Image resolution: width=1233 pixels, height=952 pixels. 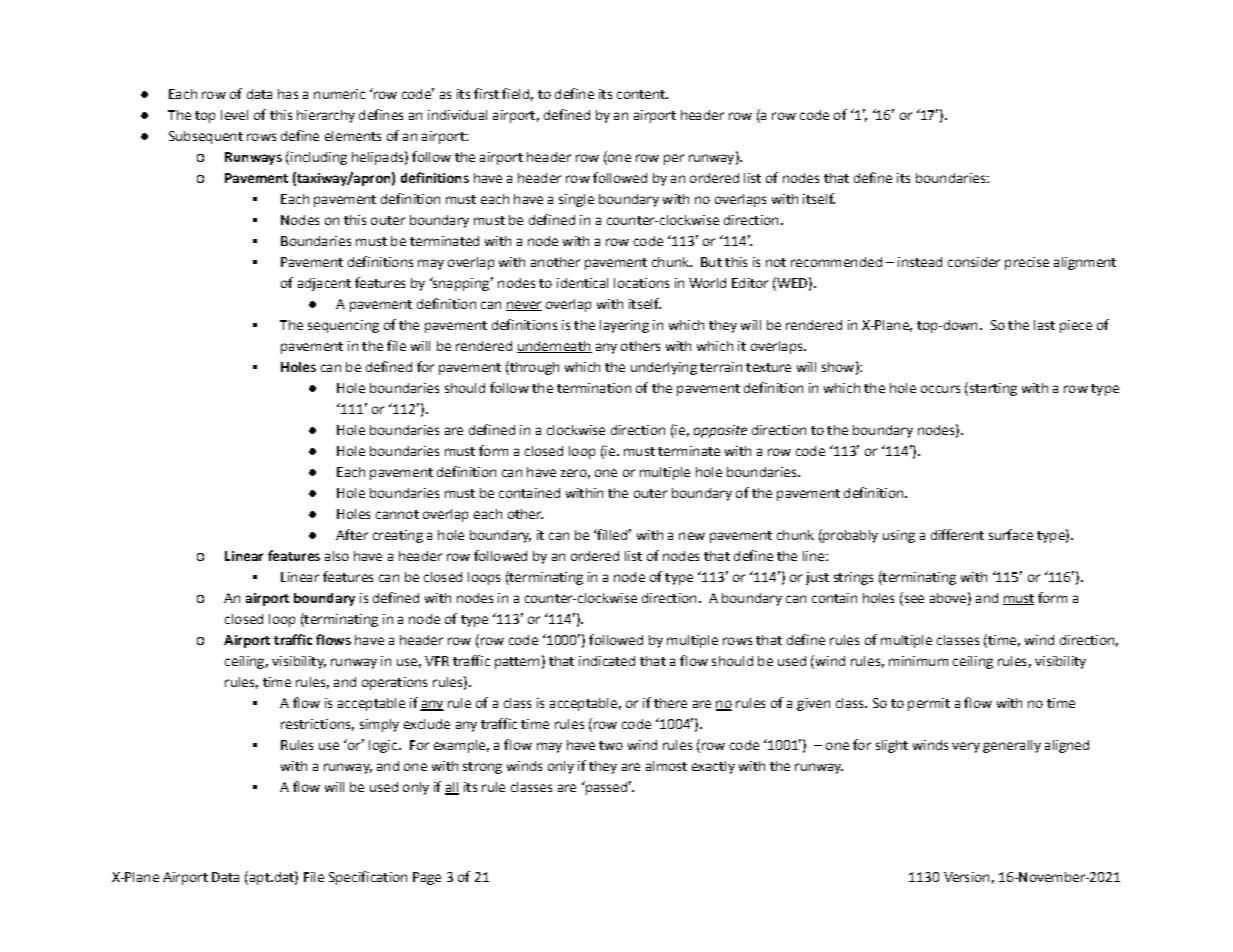 What do you see at coordinates (1044, 325) in the screenshot?
I see `last` at bounding box center [1044, 325].
